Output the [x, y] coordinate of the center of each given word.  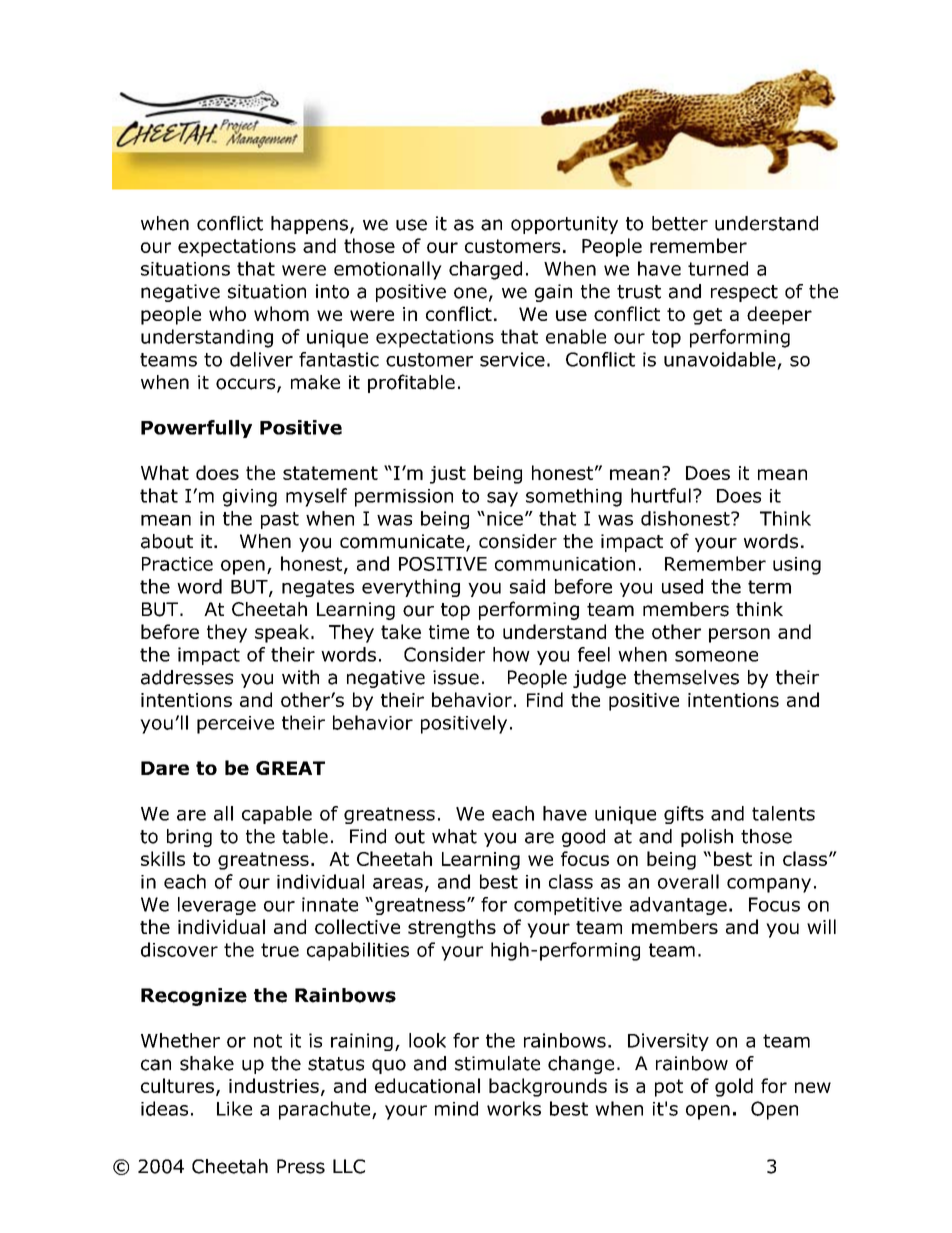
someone [716, 656]
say [502, 499]
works [514, 1108]
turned [718, 268]
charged [485, 270]
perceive [235, 725]
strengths [452, 928]
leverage [217, 906]
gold [734, 1087]
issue [456, 677]
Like [234, 1108]
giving [250, 498]
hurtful [661, 495]
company [769, 885]
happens [309, 225]
